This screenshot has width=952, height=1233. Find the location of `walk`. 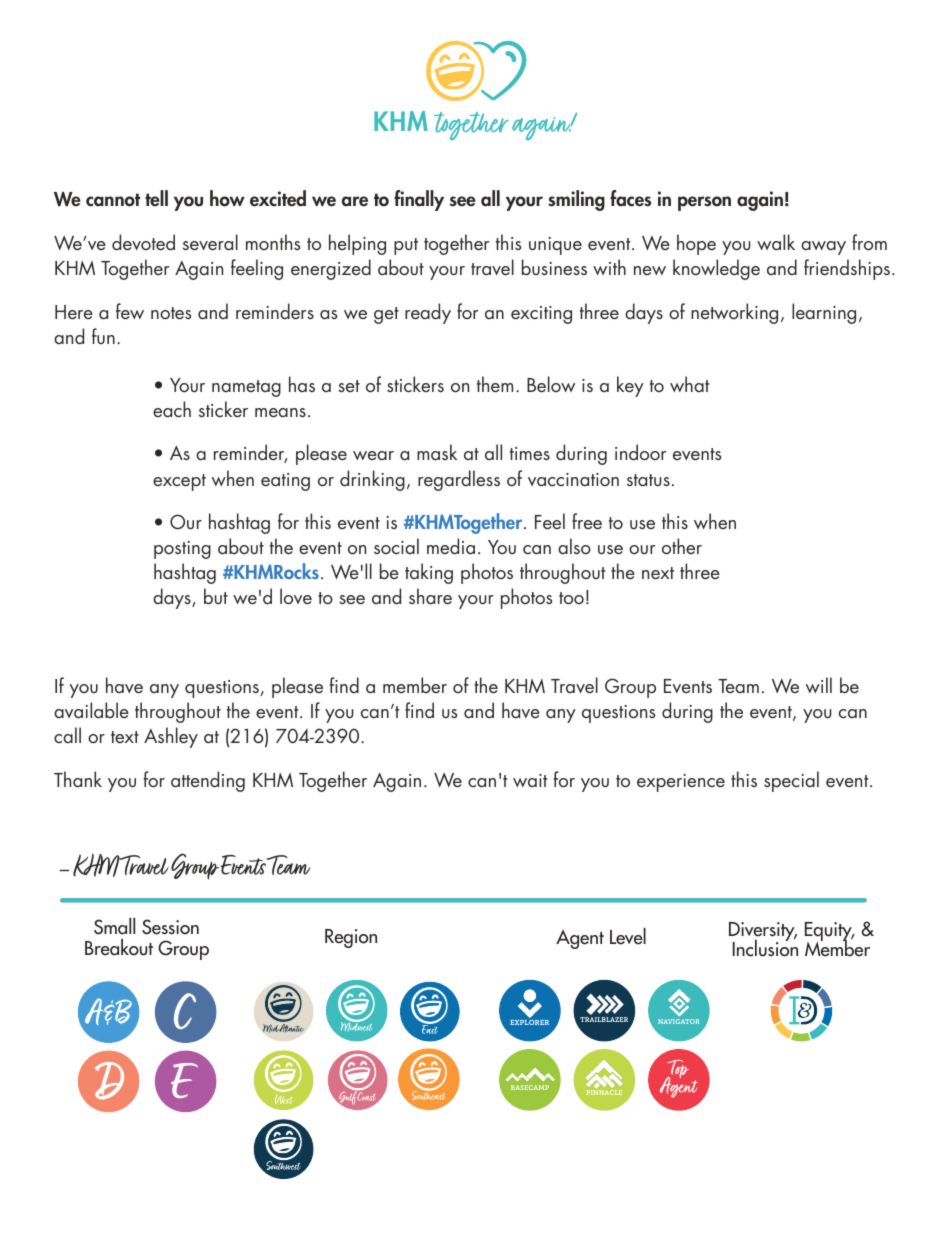

walk is located at coordinates (776, 242).
